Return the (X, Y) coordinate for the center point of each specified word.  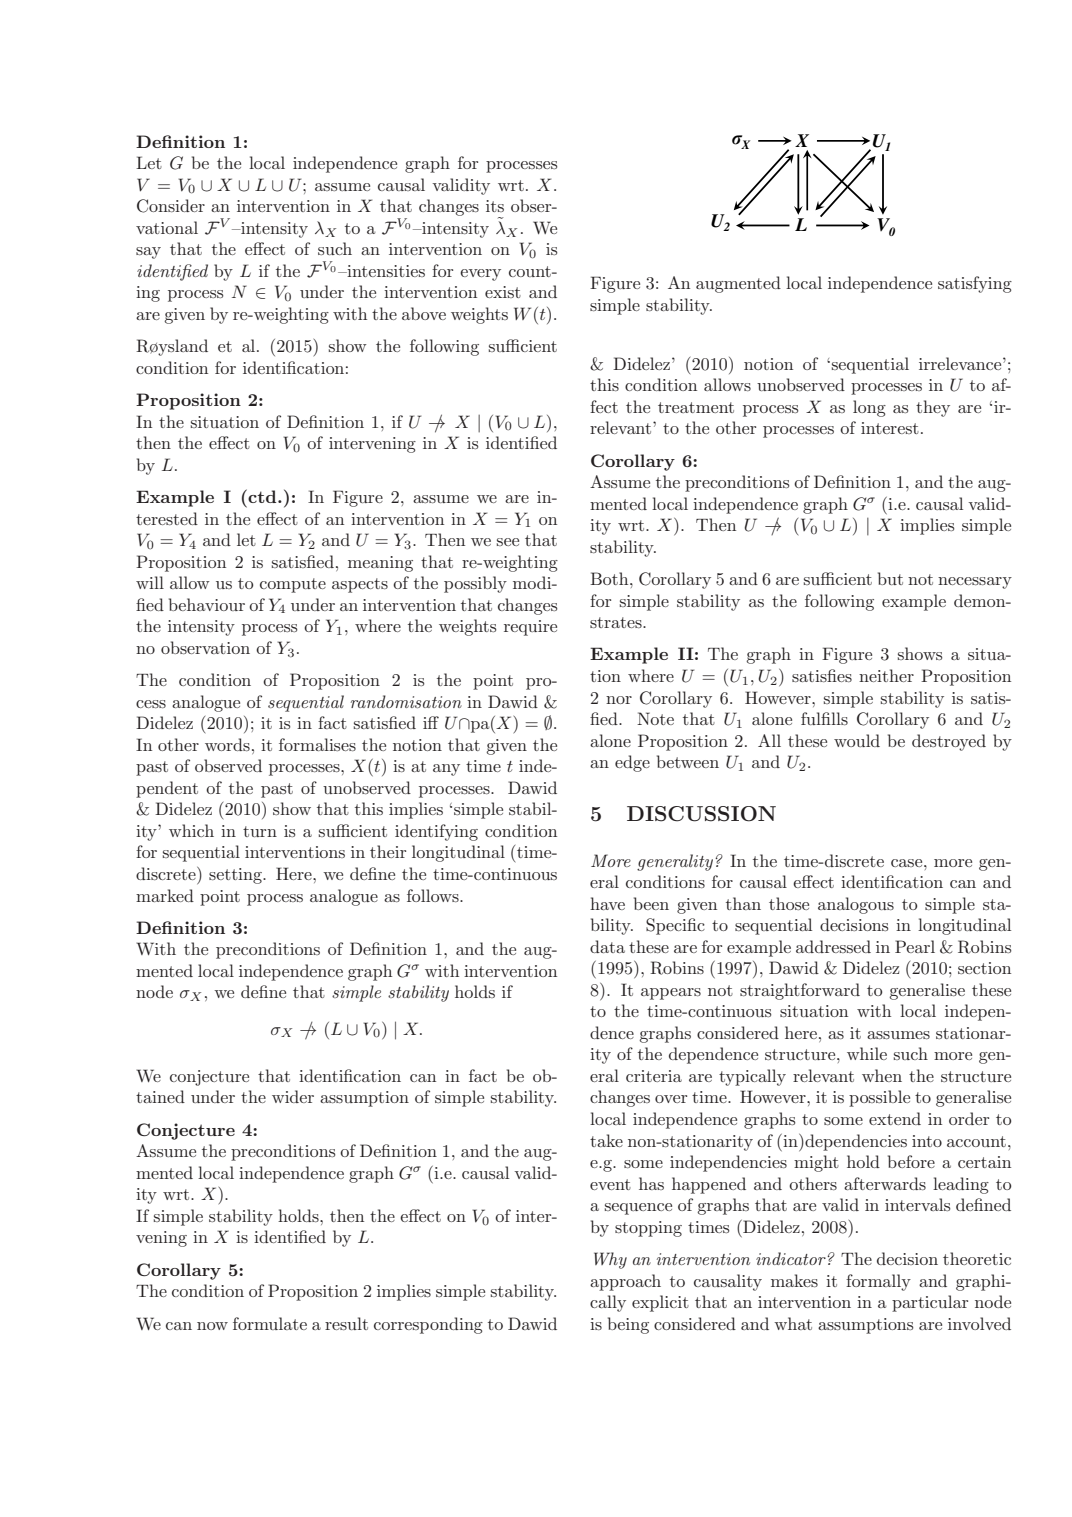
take (606, 1140)
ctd (263, 496)
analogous (856, 905)
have (607, 903)
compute (293, 585)
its (495, 206)
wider (293, 1096)
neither (886, 675)
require (530, 628)
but (890, 578)
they (933, 408)
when (882, 1075)
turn (260, 831)
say (148, 253)
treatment (696, 407)
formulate (270, 1323)
